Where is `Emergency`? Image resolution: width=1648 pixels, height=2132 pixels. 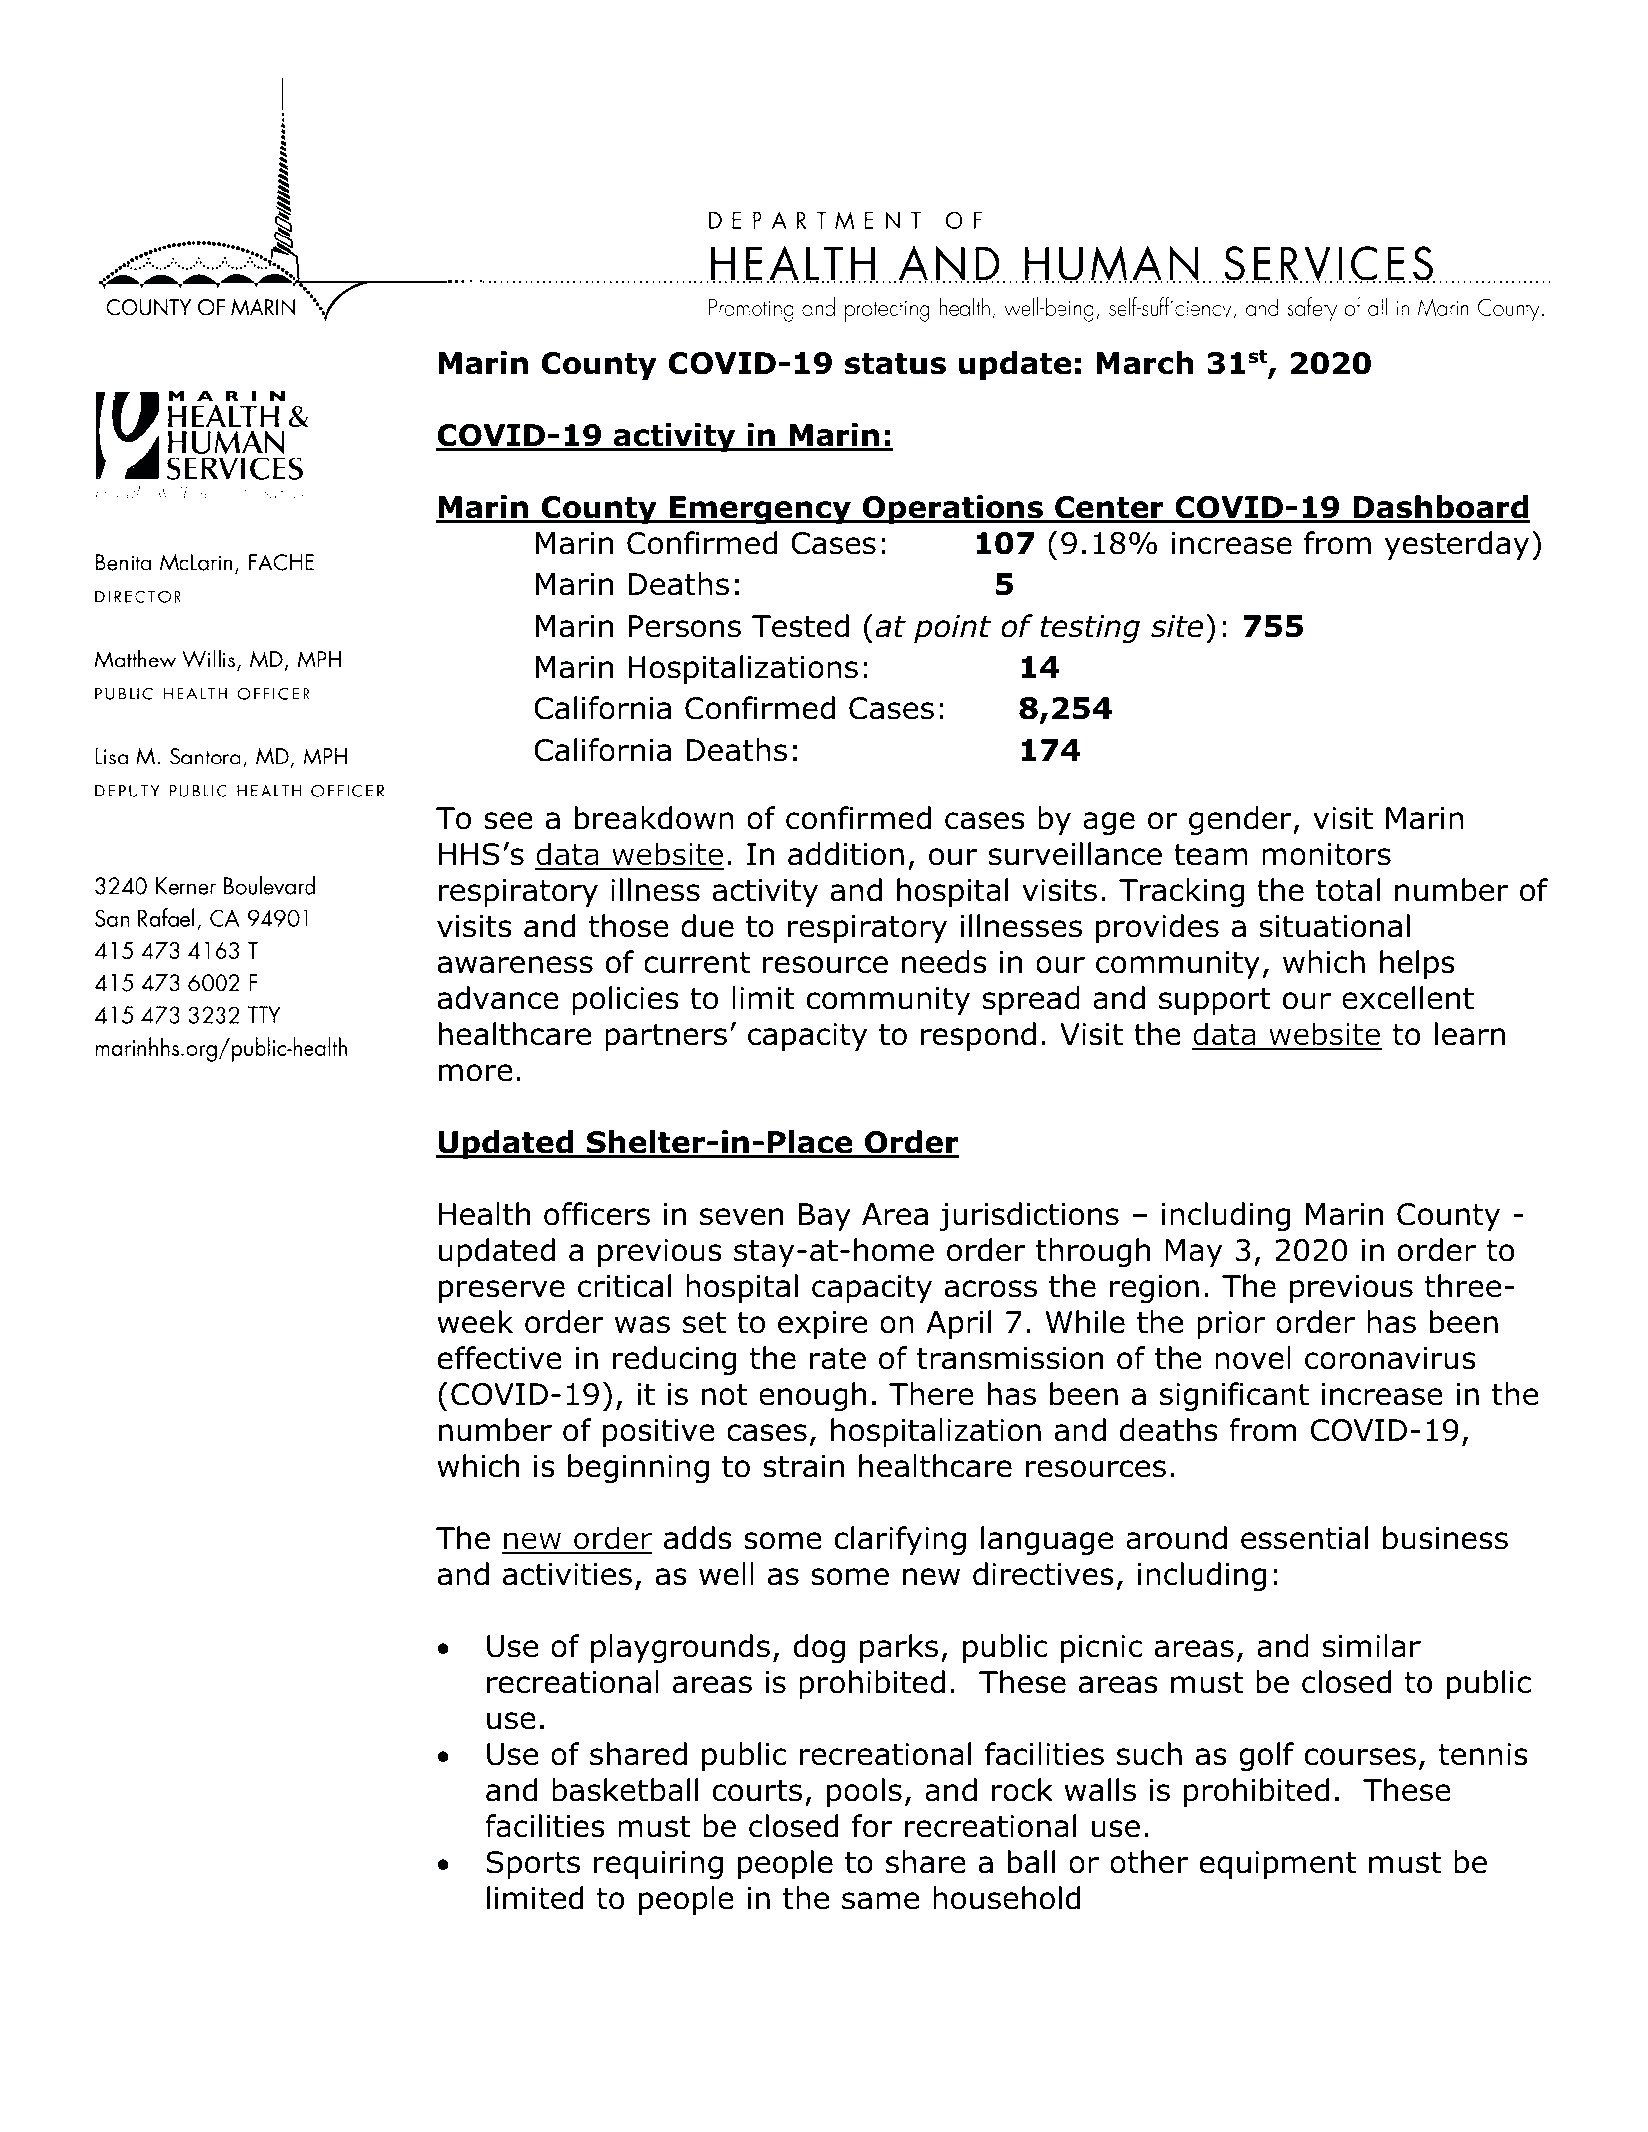
Emergency is located at coordinates (760, 510).
